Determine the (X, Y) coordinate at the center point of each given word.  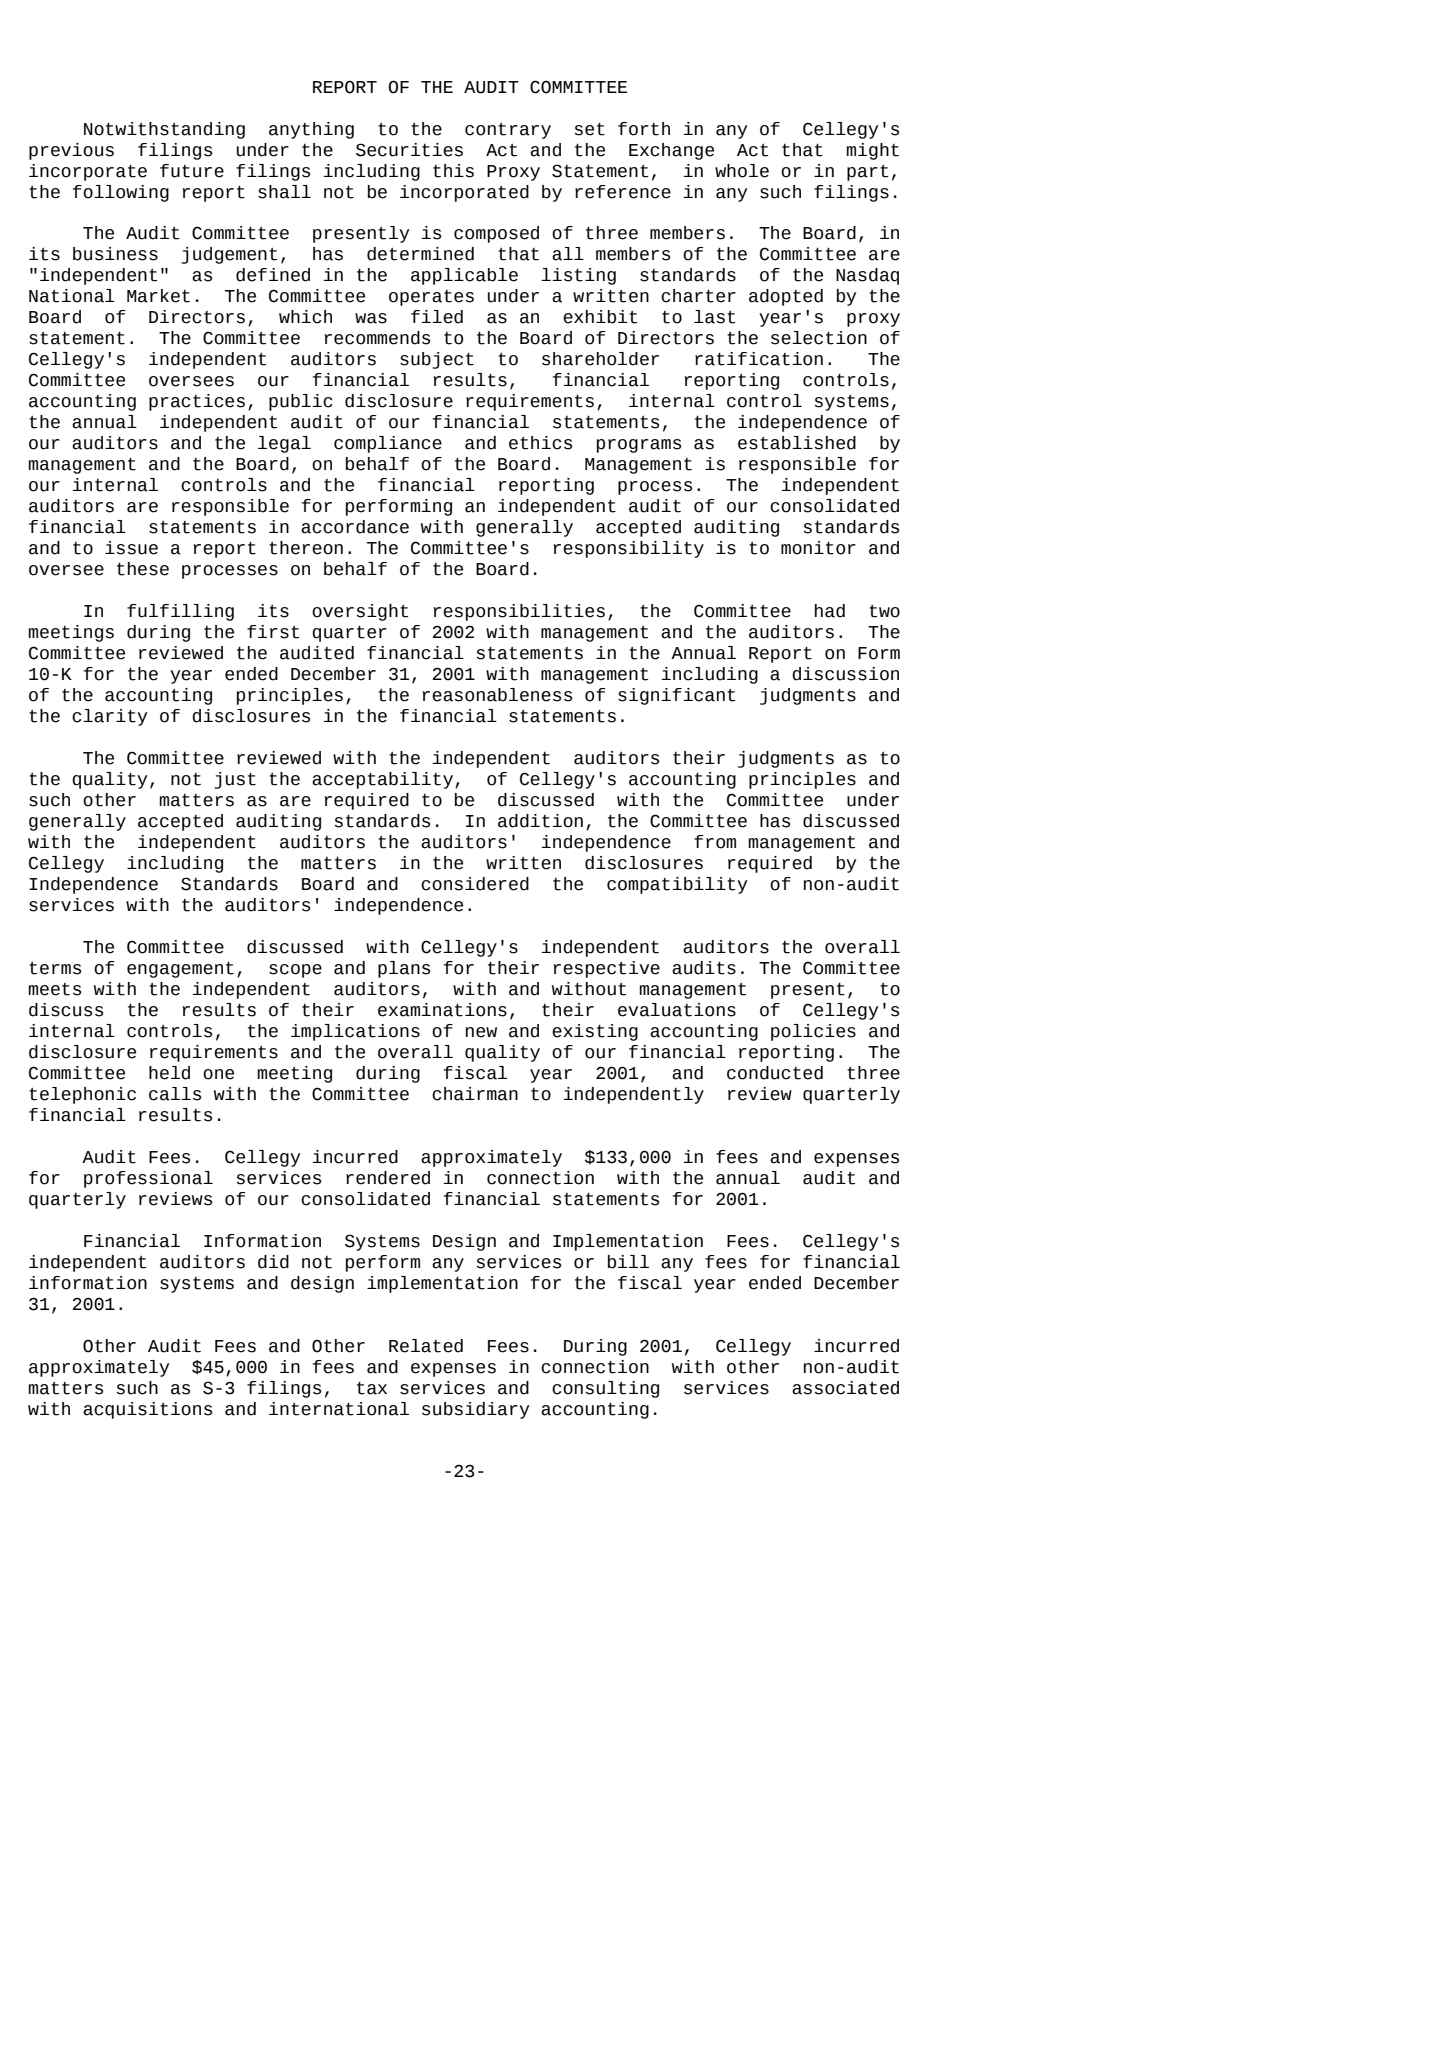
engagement (180, 969)
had (830, 611)
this (453, 171)
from (715, 842)
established (797, 443)
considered (475, 884)
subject (437, 360)
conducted (775, 1073)
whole (742, 171)
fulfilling (180, 612)
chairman (475, 1094)
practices (197, 402)
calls (175, 1094)
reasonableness (497, 695)
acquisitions (147, 1410)
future (192, 171)
